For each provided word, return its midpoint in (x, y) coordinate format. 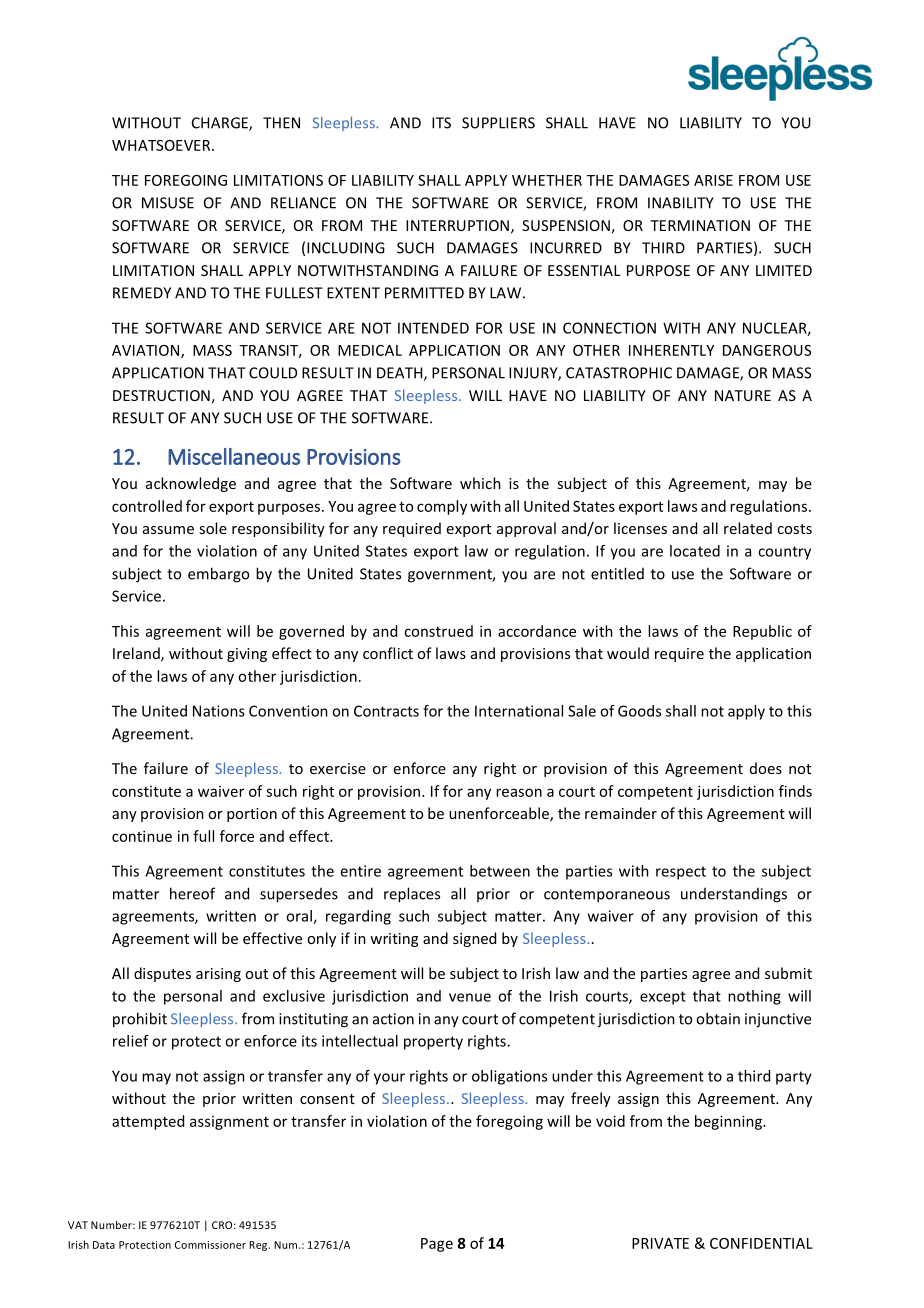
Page (437, 1245)
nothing (754, 997)
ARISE (713, 180)
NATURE (743, 395)
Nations (219, 711)
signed (474, 939)
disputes (162, 974)
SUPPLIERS (498, 123)
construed (438, 631)
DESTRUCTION (161, 395)
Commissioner (210, 1245)
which (480, 483)
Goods (639, 711)
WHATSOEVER (162, 145)
